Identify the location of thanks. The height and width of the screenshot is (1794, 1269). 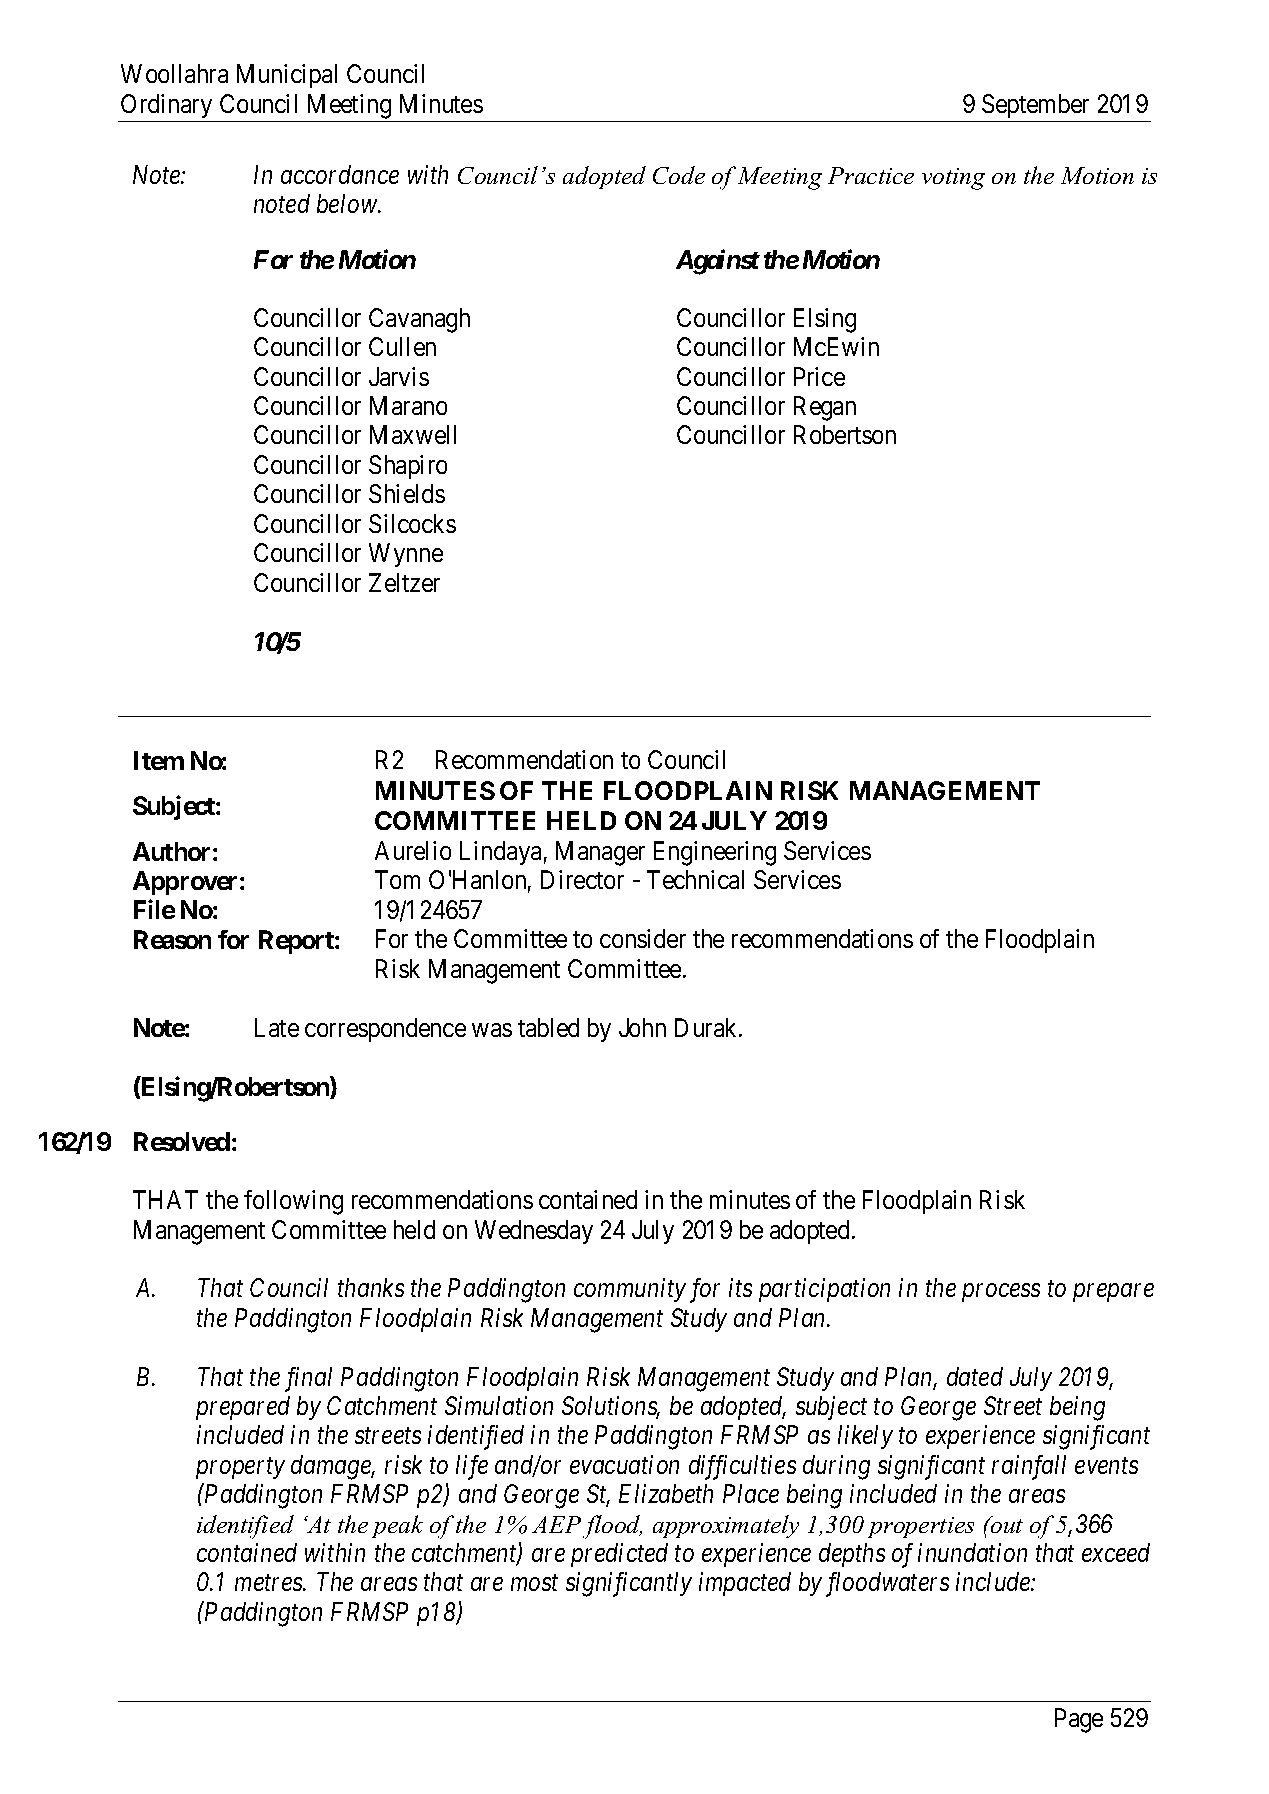
(371, 1287).
